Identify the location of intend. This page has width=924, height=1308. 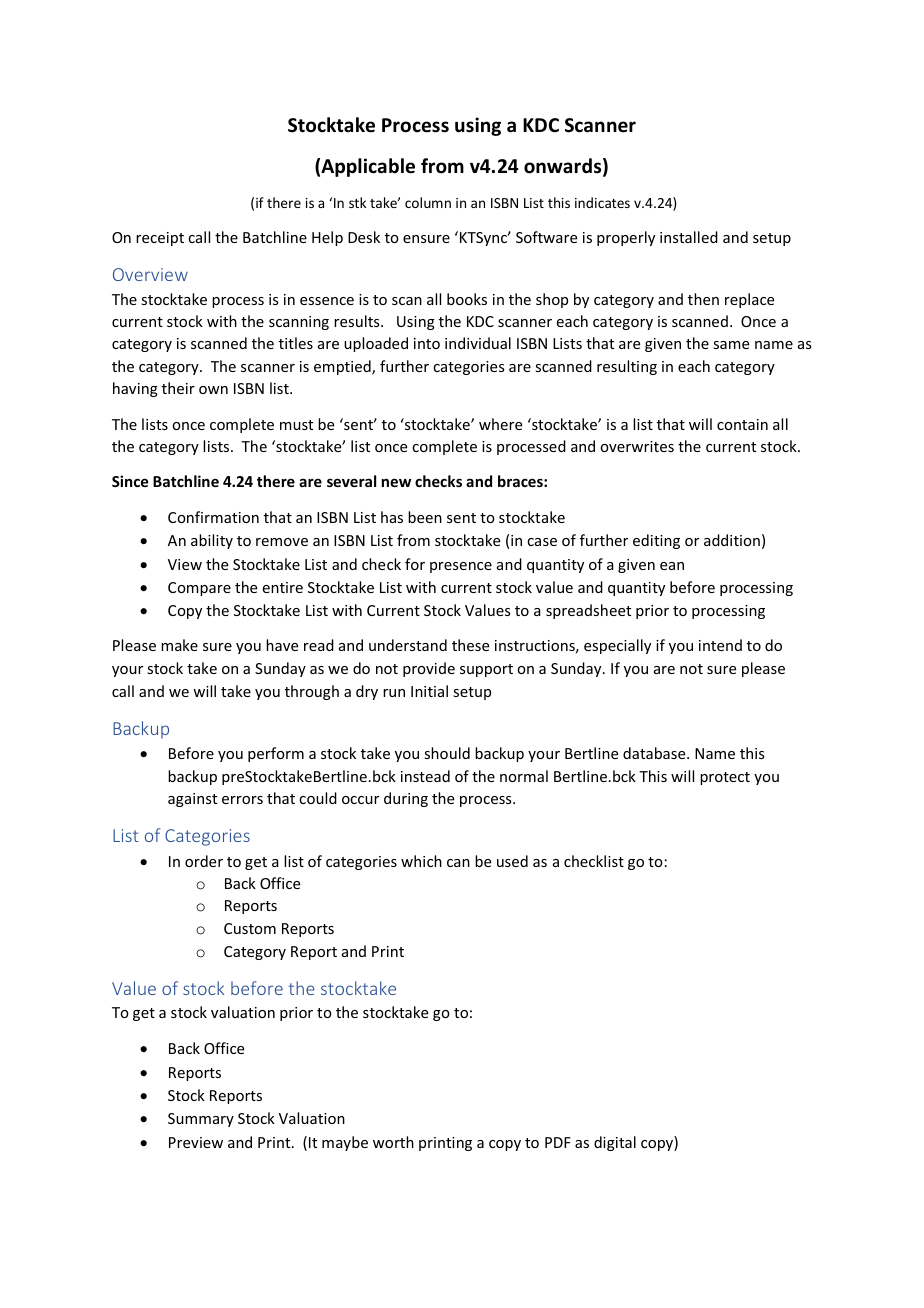
(720, 645).
